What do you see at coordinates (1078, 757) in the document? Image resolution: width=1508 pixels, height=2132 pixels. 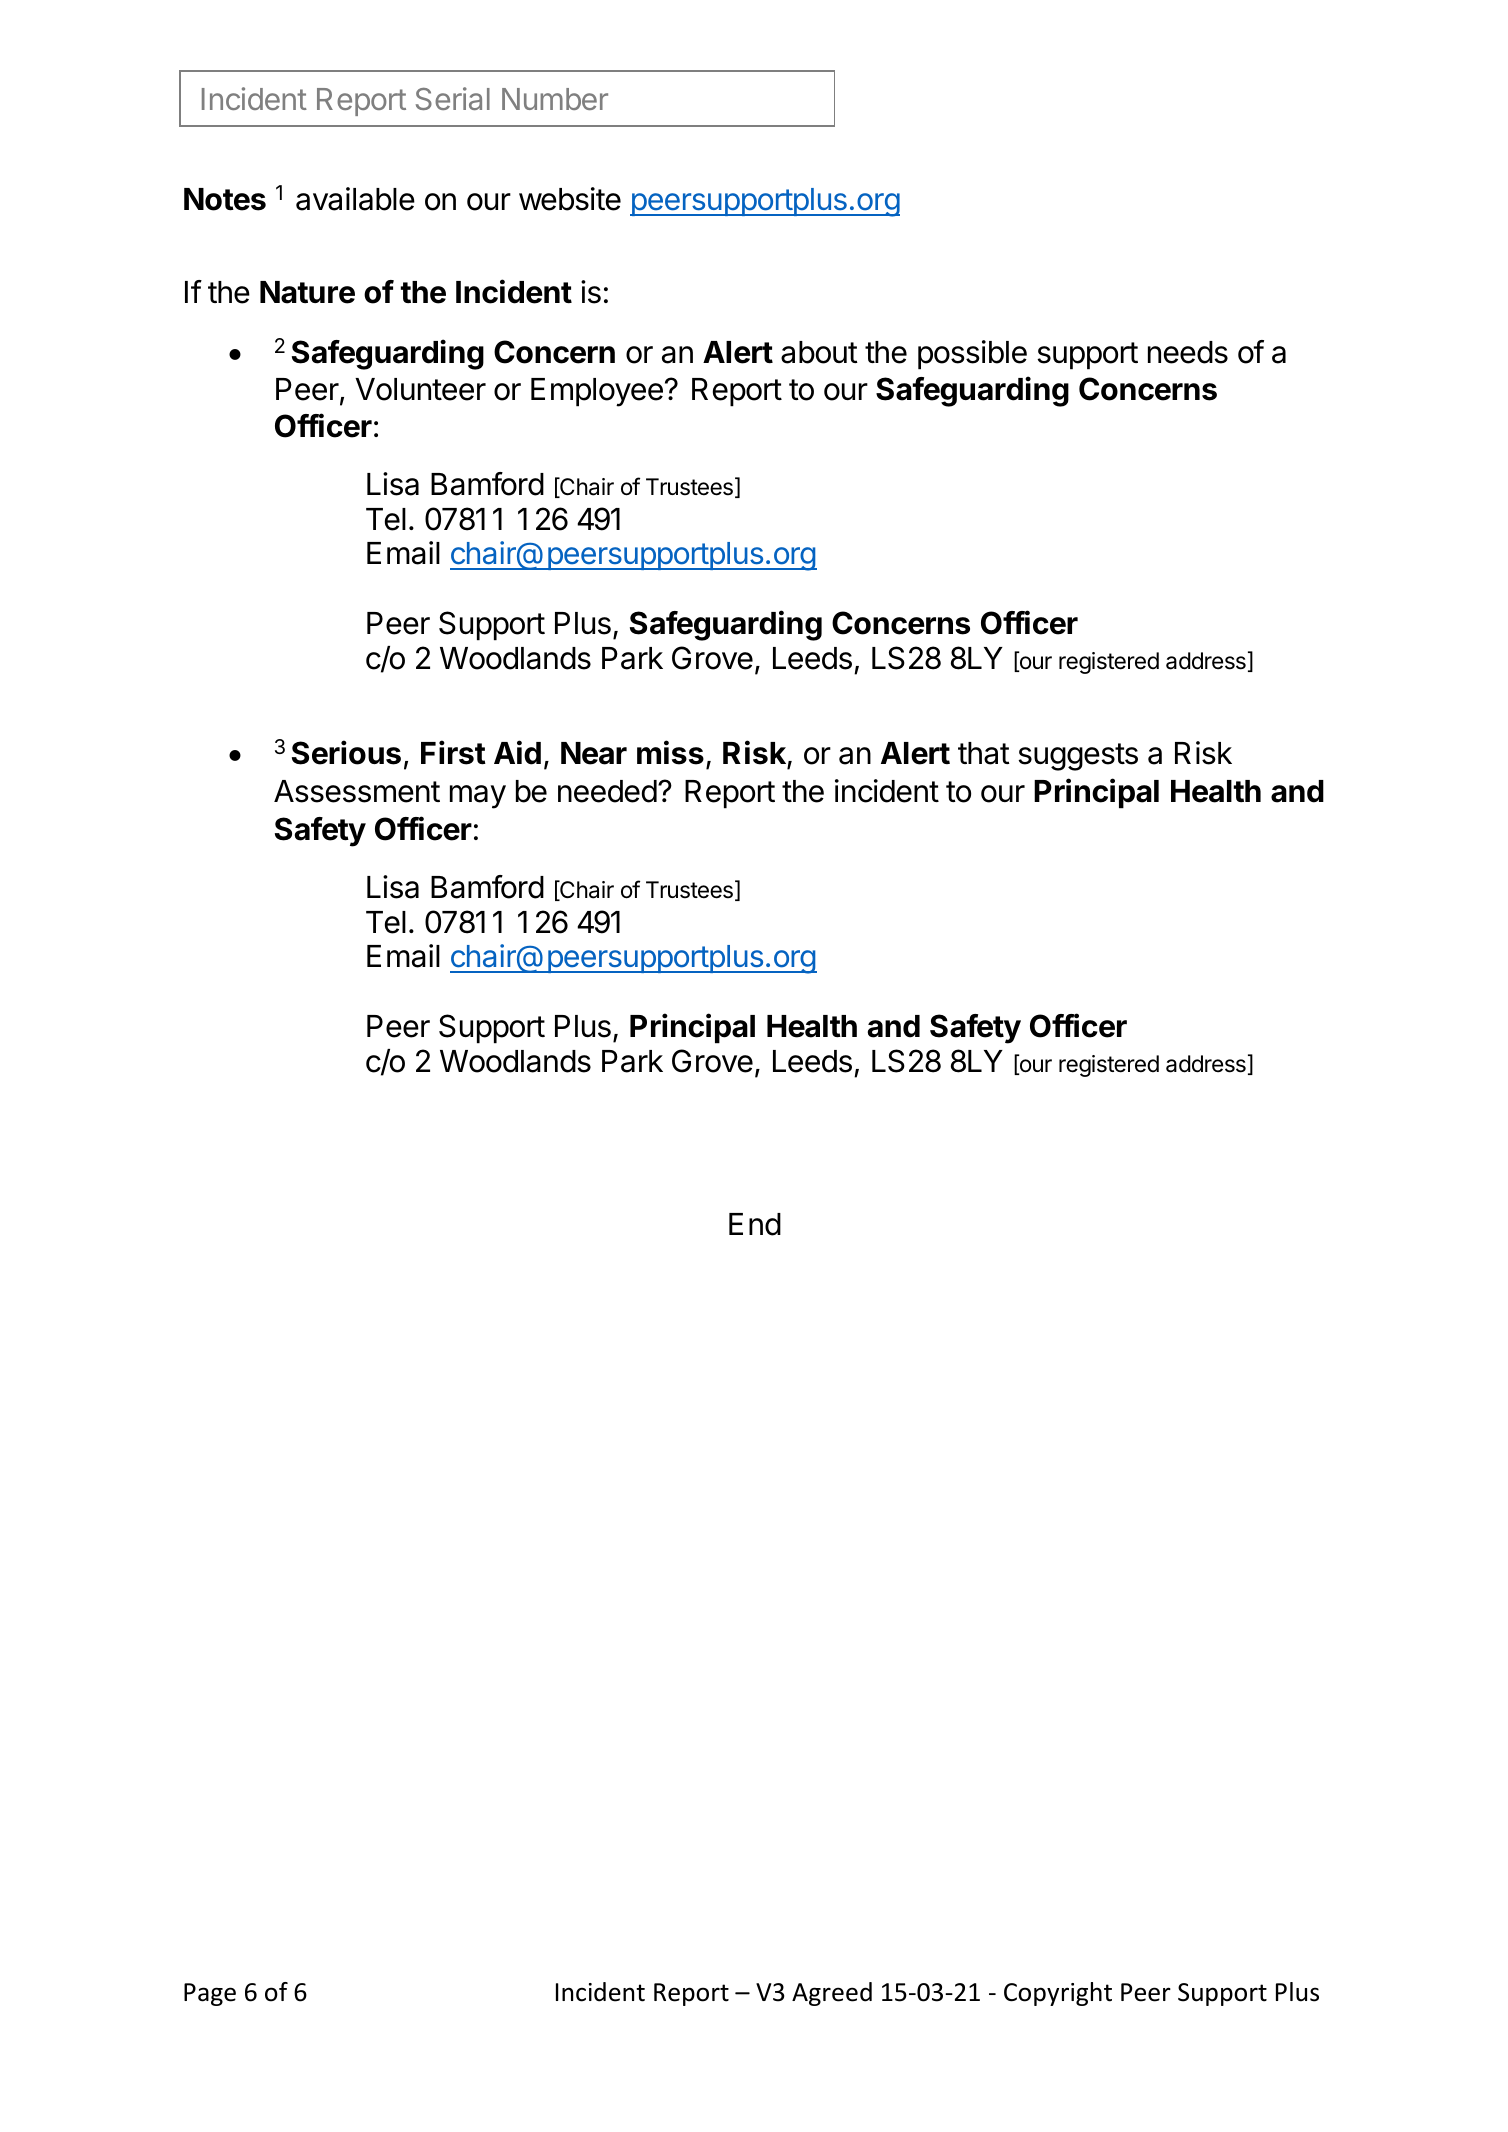 I see `suggests` at bounding box center [1078, 757].
